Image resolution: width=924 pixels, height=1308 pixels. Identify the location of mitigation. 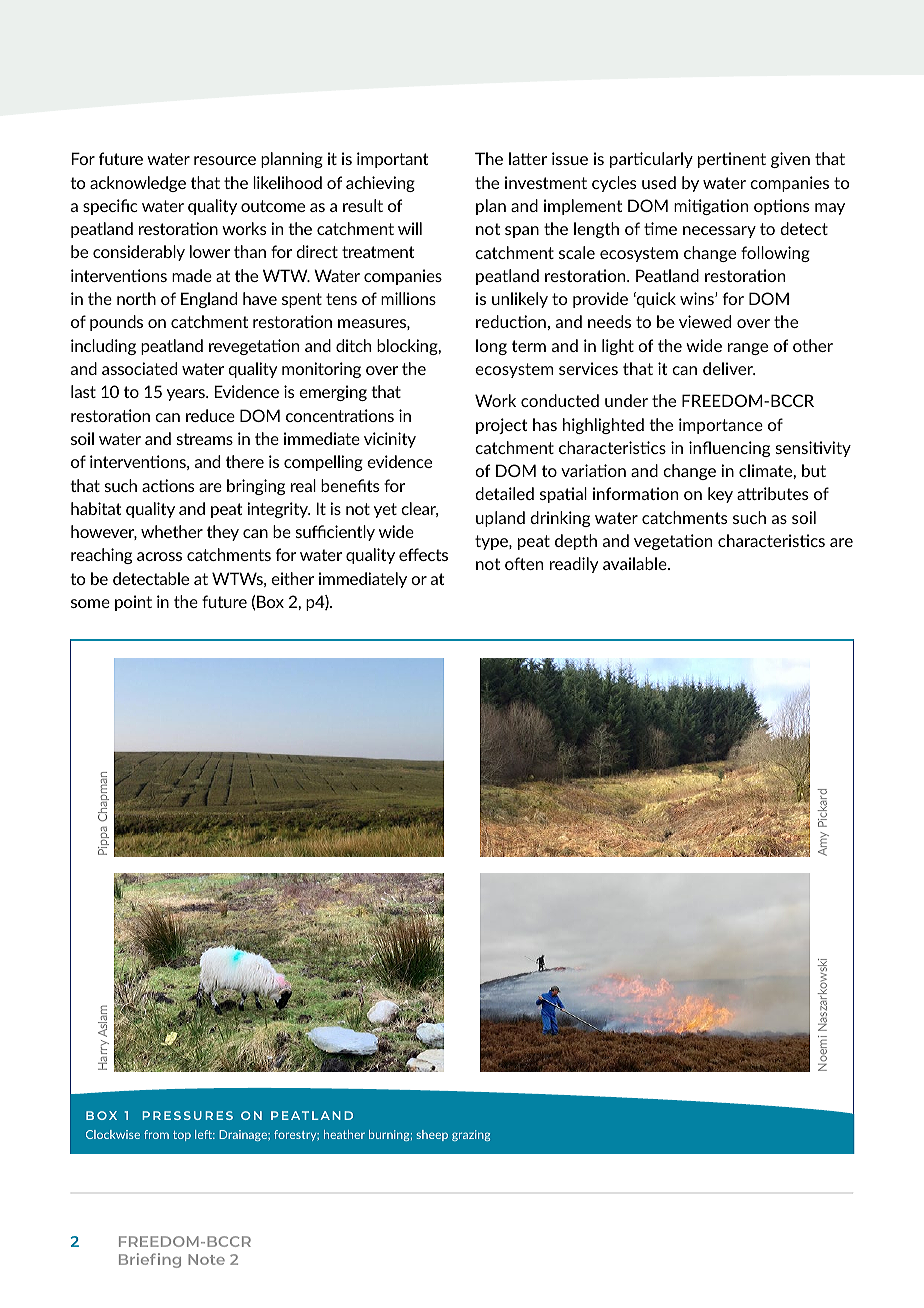
(711, 207).
